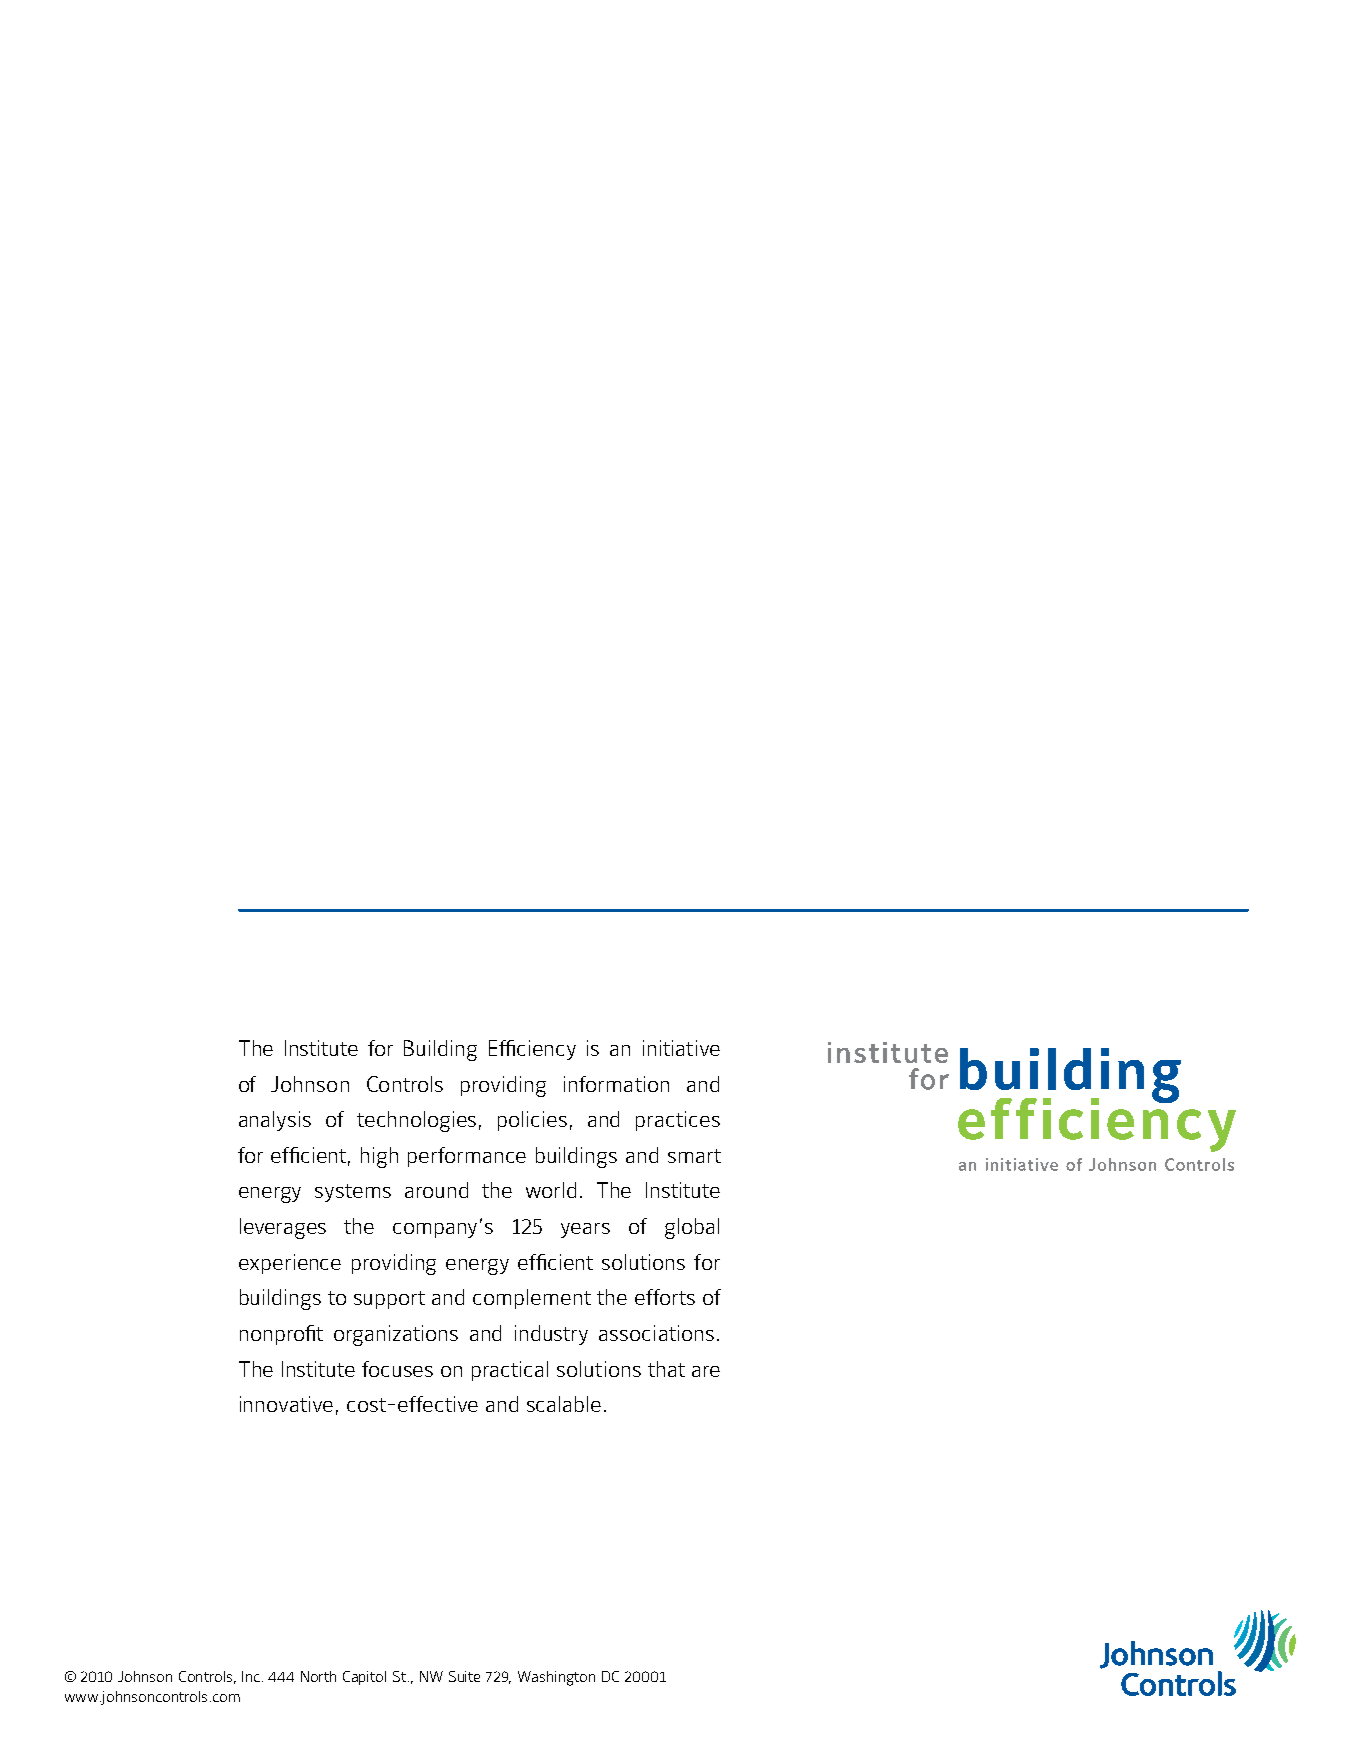  I want to click on North, so click(318, 1676).
